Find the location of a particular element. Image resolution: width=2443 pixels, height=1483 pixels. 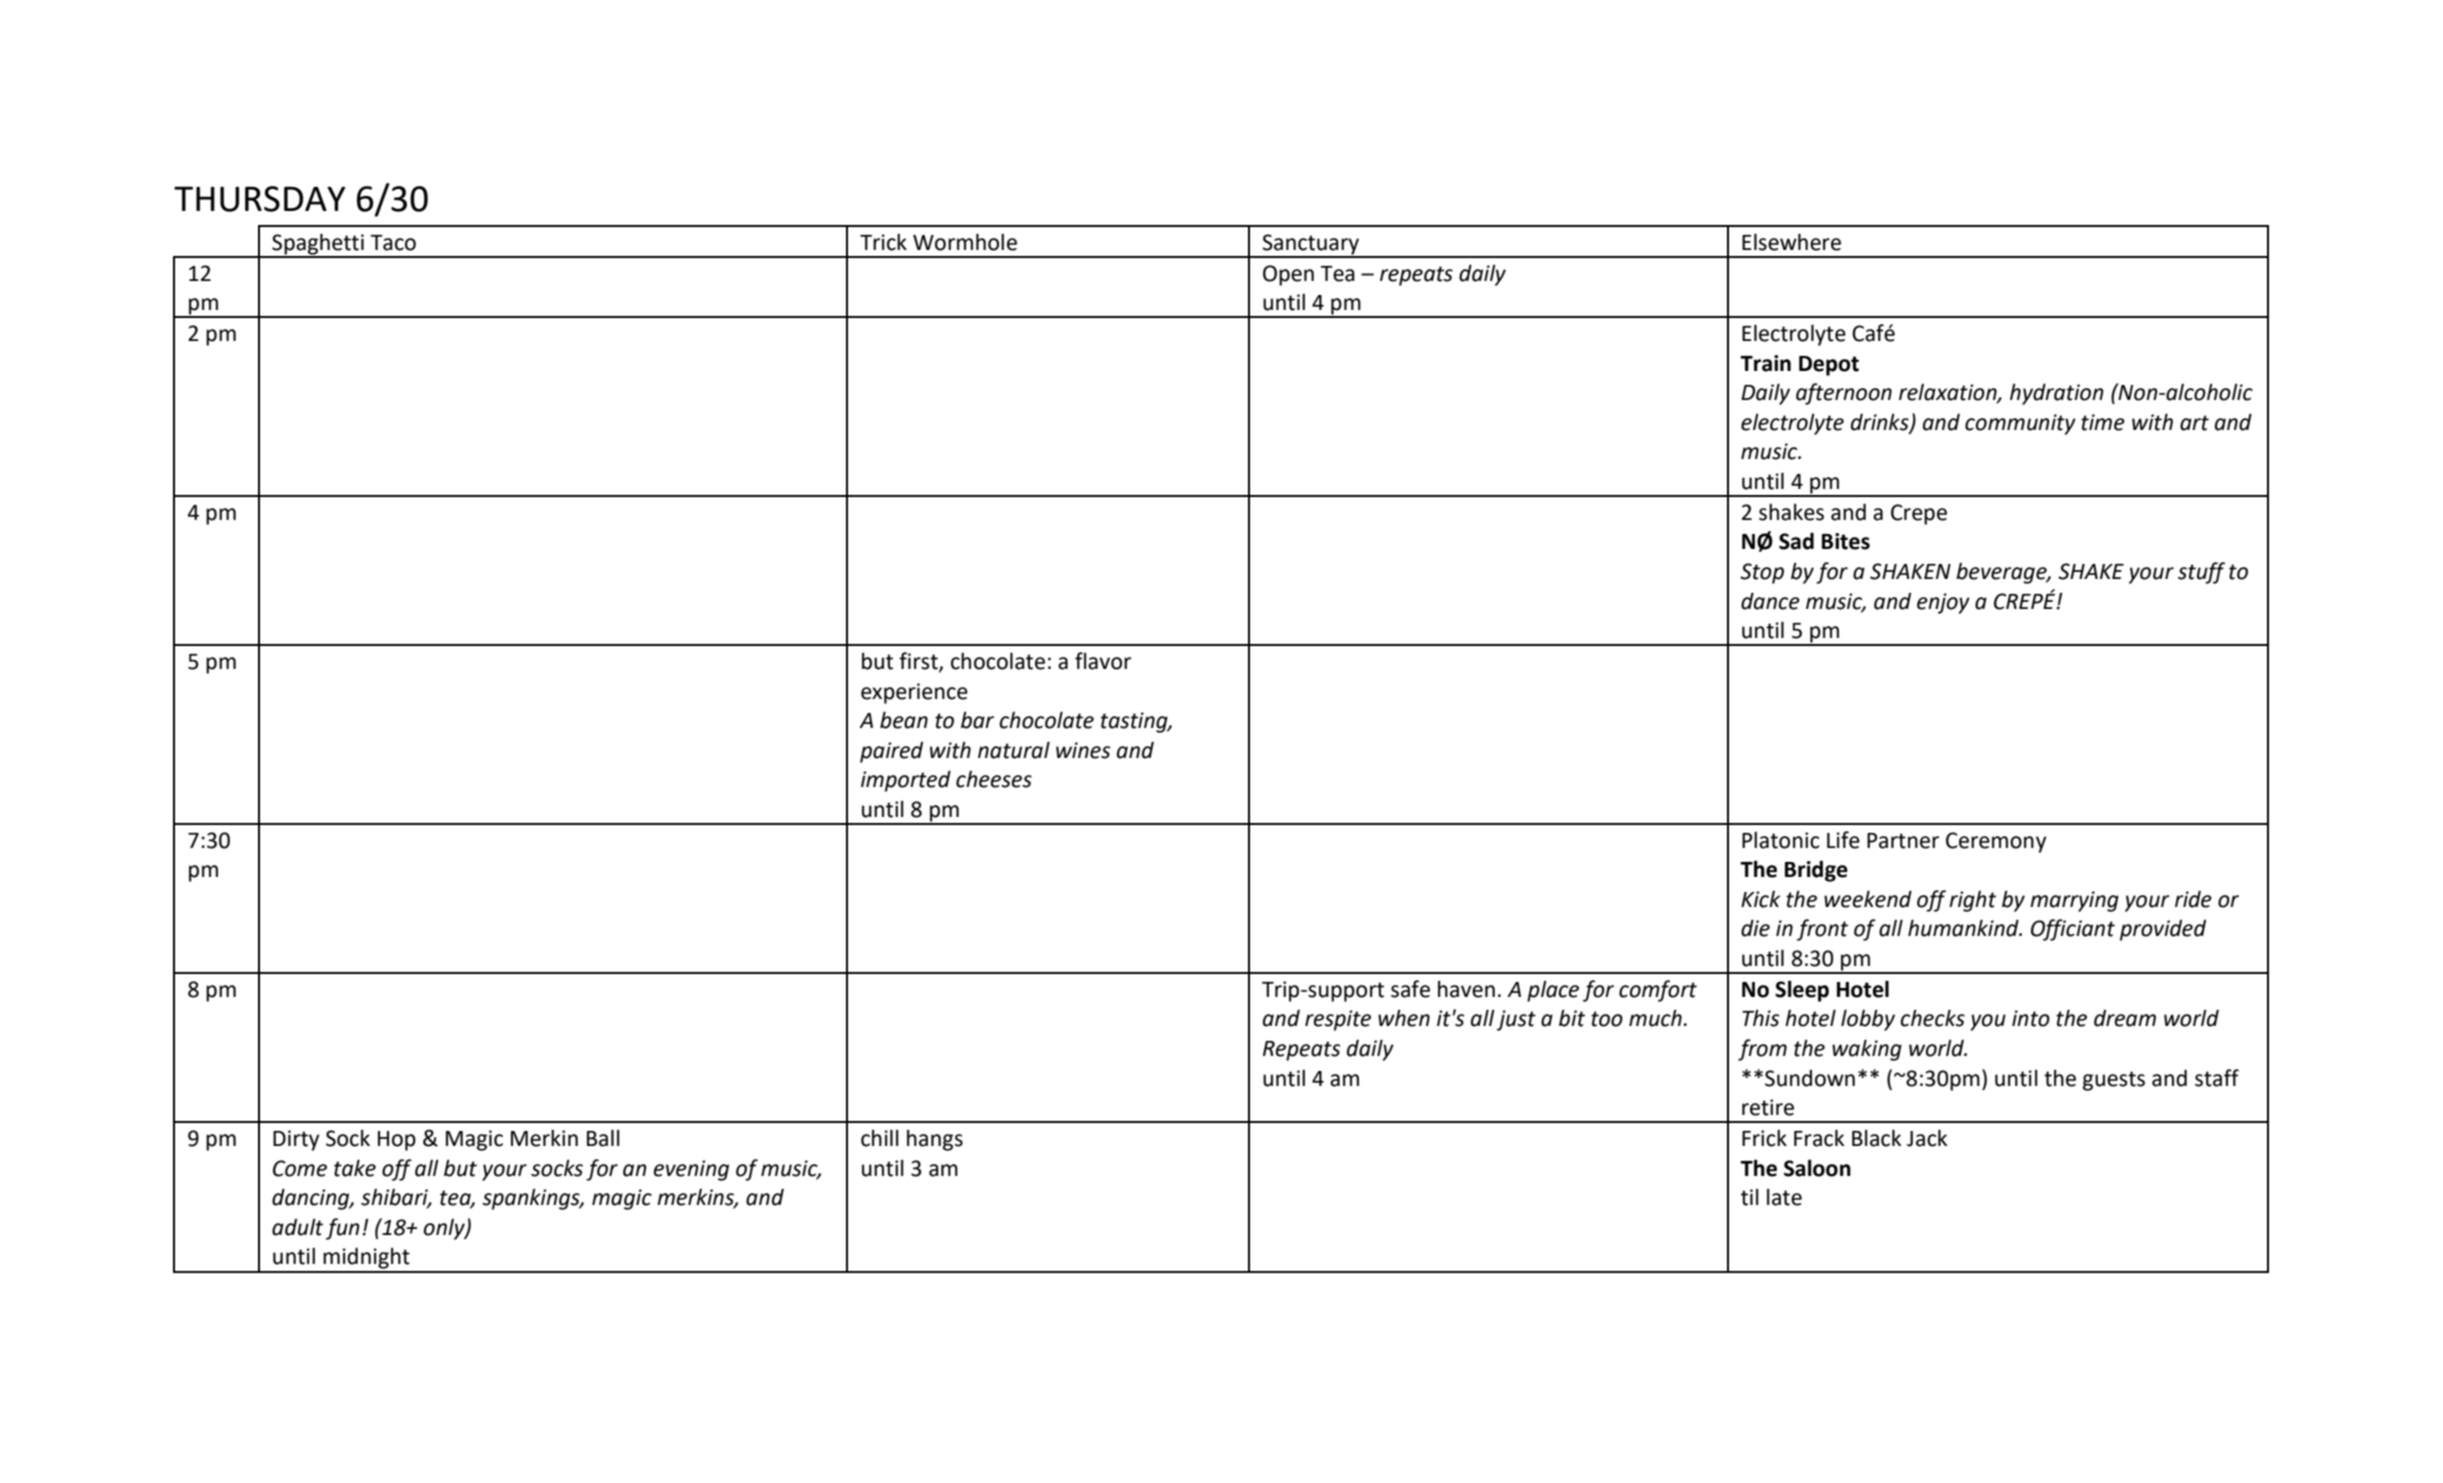

Taco is located at coordinates (393, 243).
